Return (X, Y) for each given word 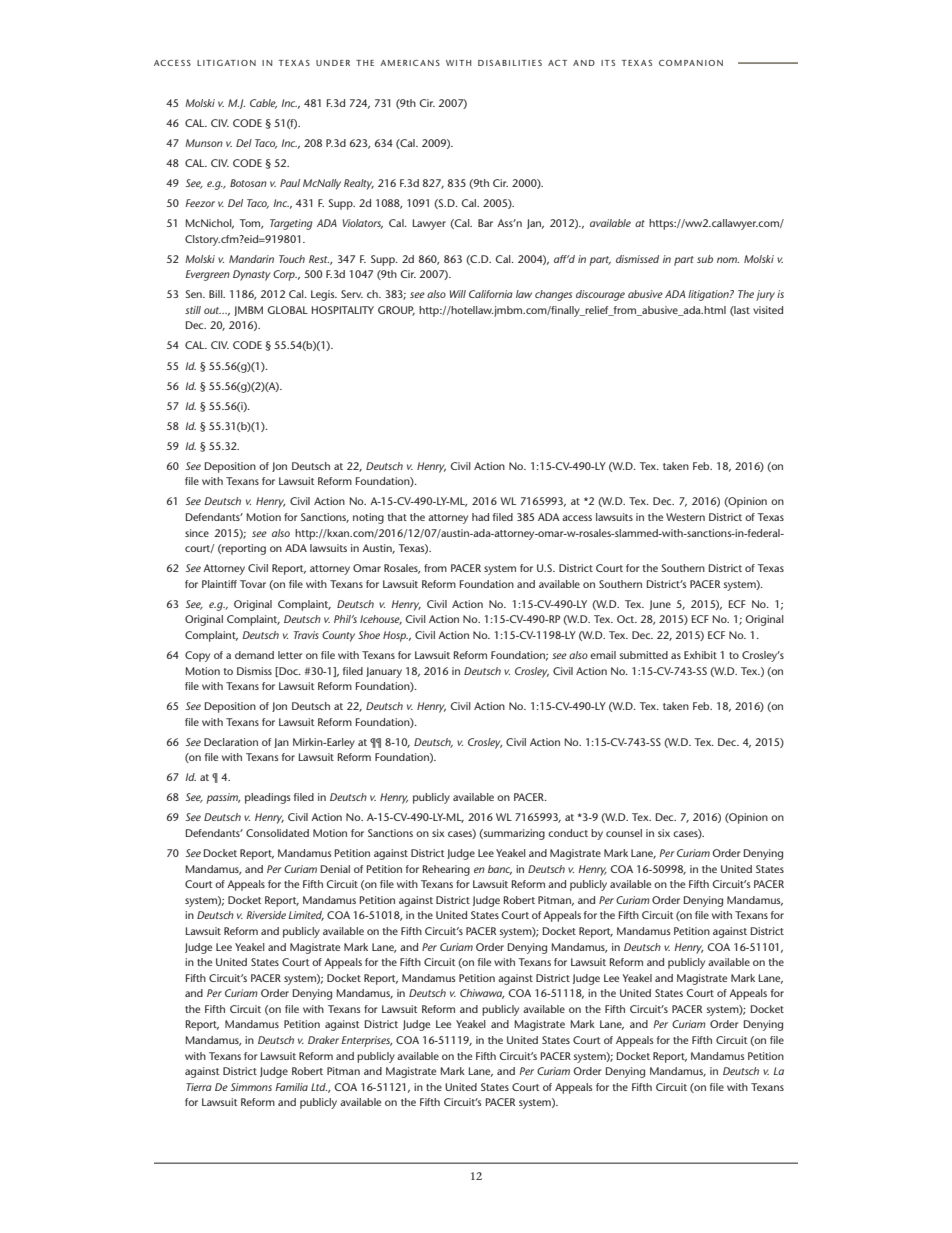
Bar (485, 223)
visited (768, 310)
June (660, 605)
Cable (263, 104)
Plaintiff (219, 584)
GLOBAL (287, 310)
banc (500, 870)
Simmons (251, 1087)
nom (728, 260)
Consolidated (277, 833)
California (491, 294)
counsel (624, 833)
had (480, 517)
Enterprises (367, 1041)
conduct (568, 833)
